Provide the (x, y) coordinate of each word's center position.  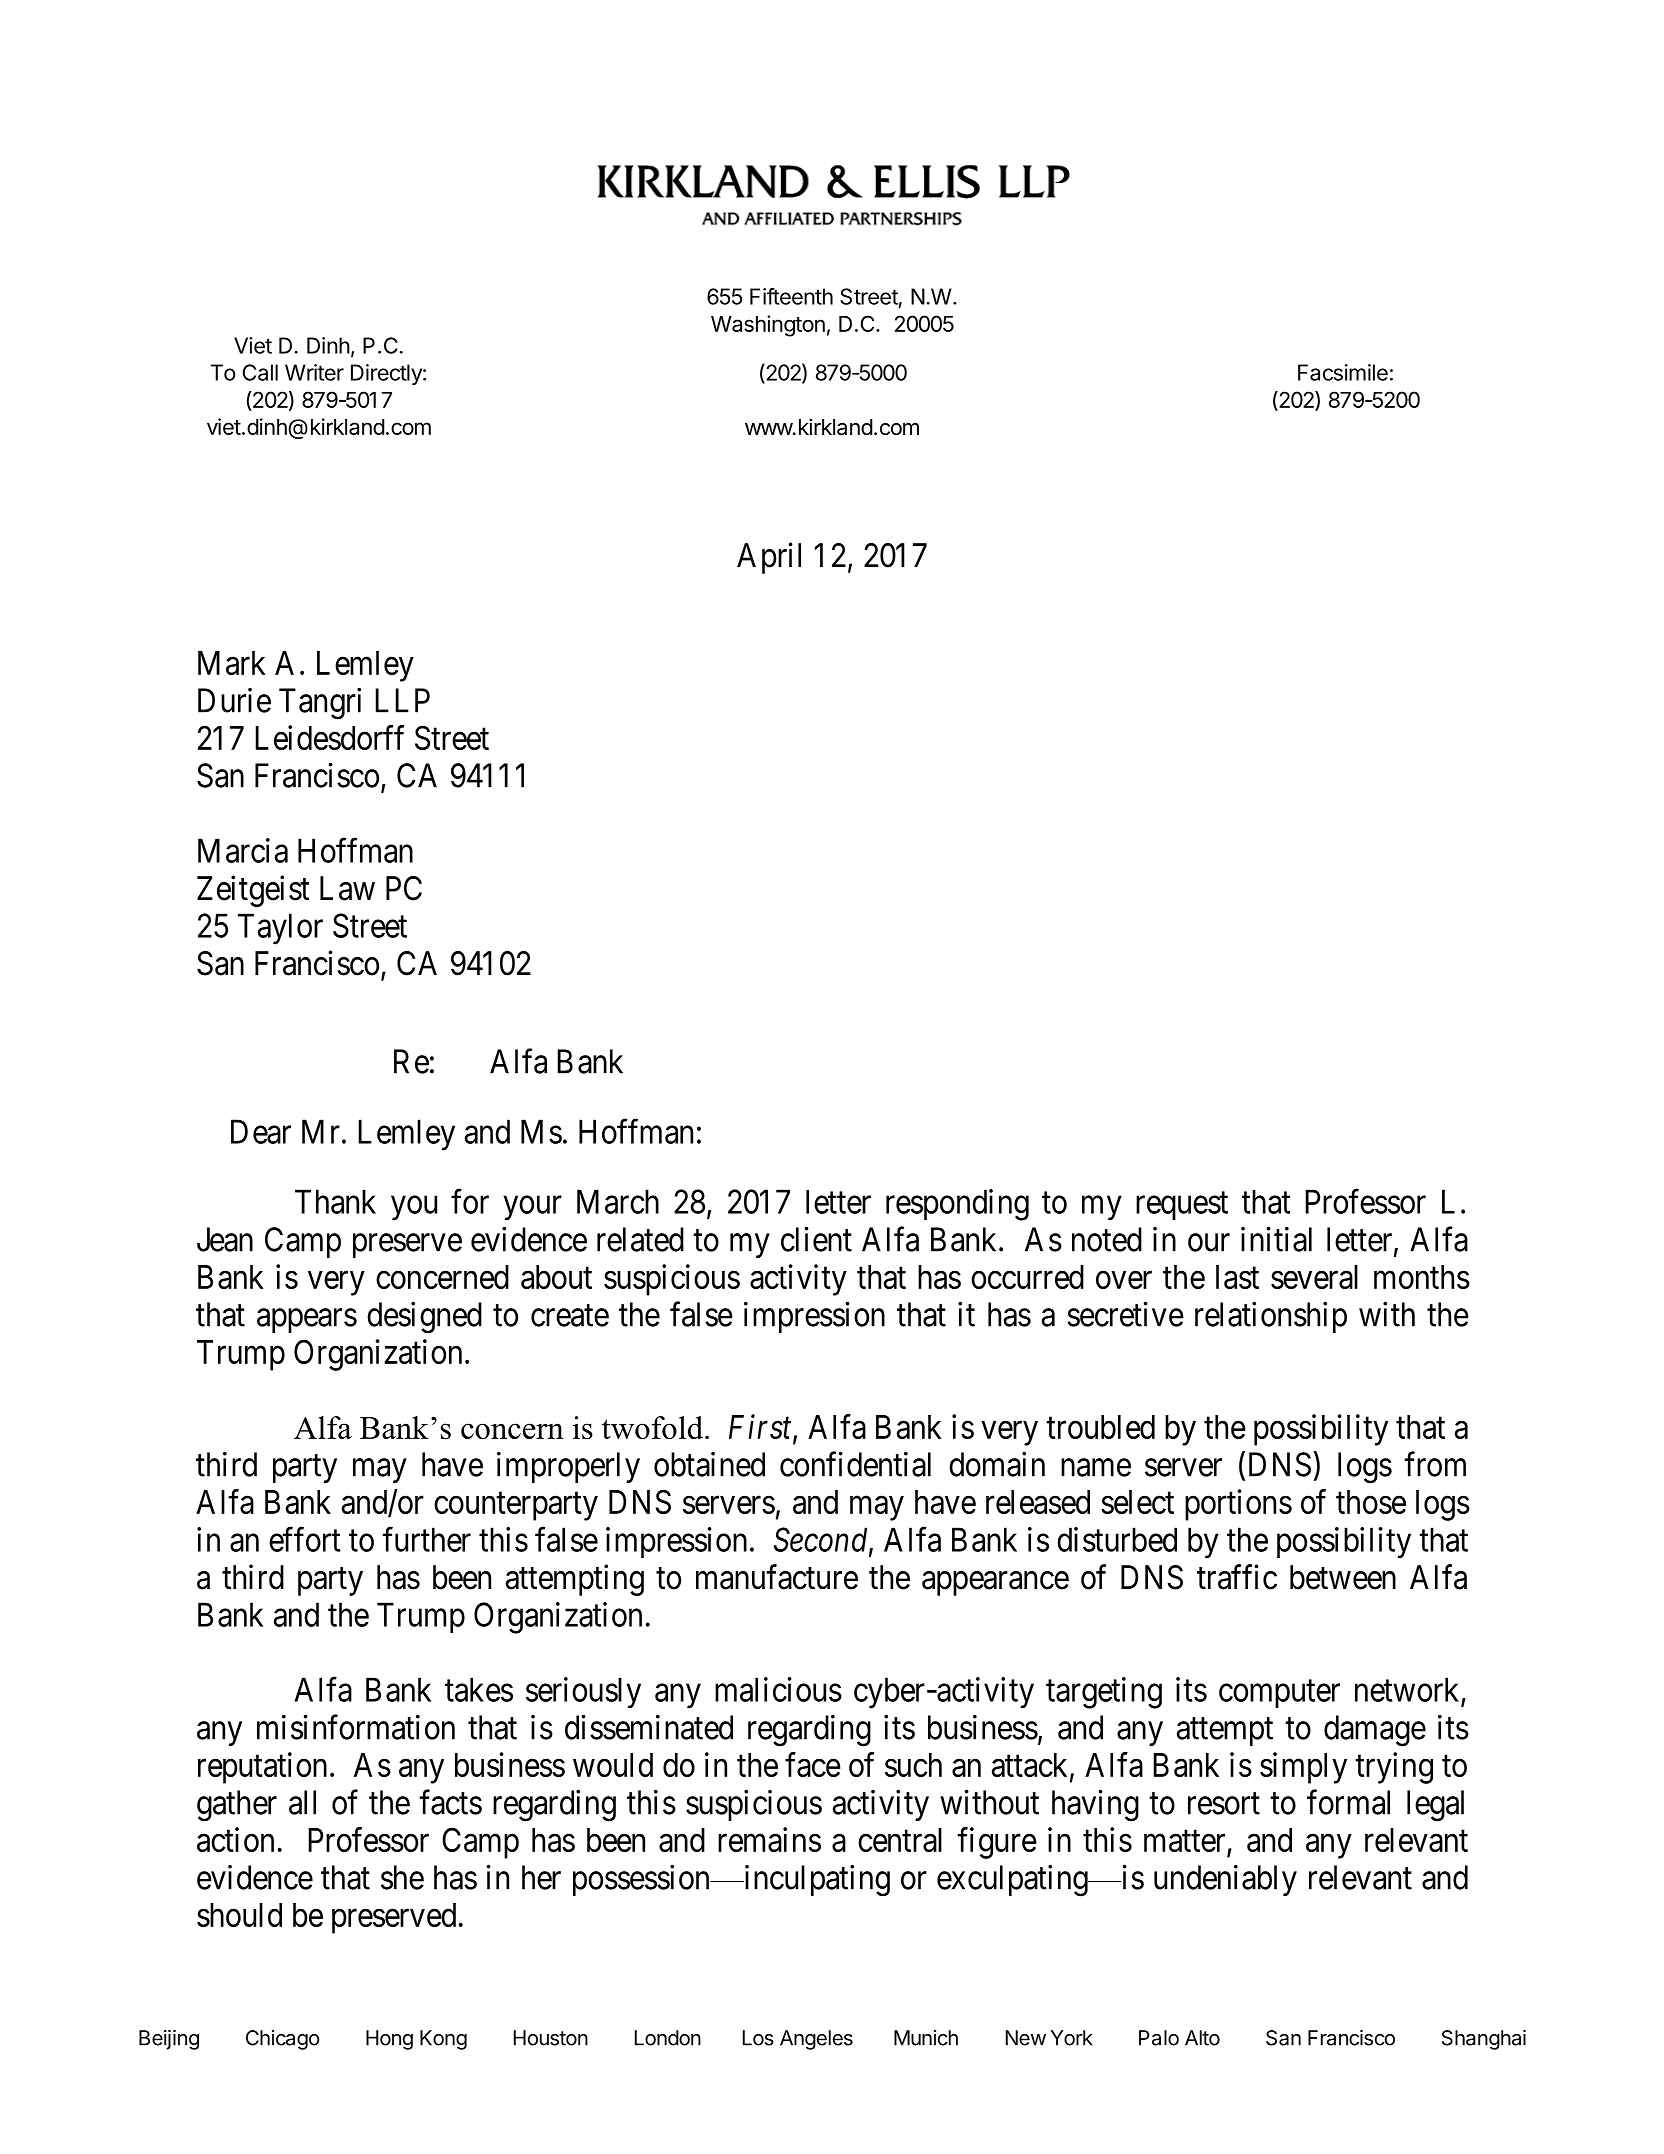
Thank (335, 1201)
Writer (314, 372)
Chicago (283, 2040)
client (816, 1239)
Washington (768, 326)
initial (1276, 1239)
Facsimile (1343, 372)
